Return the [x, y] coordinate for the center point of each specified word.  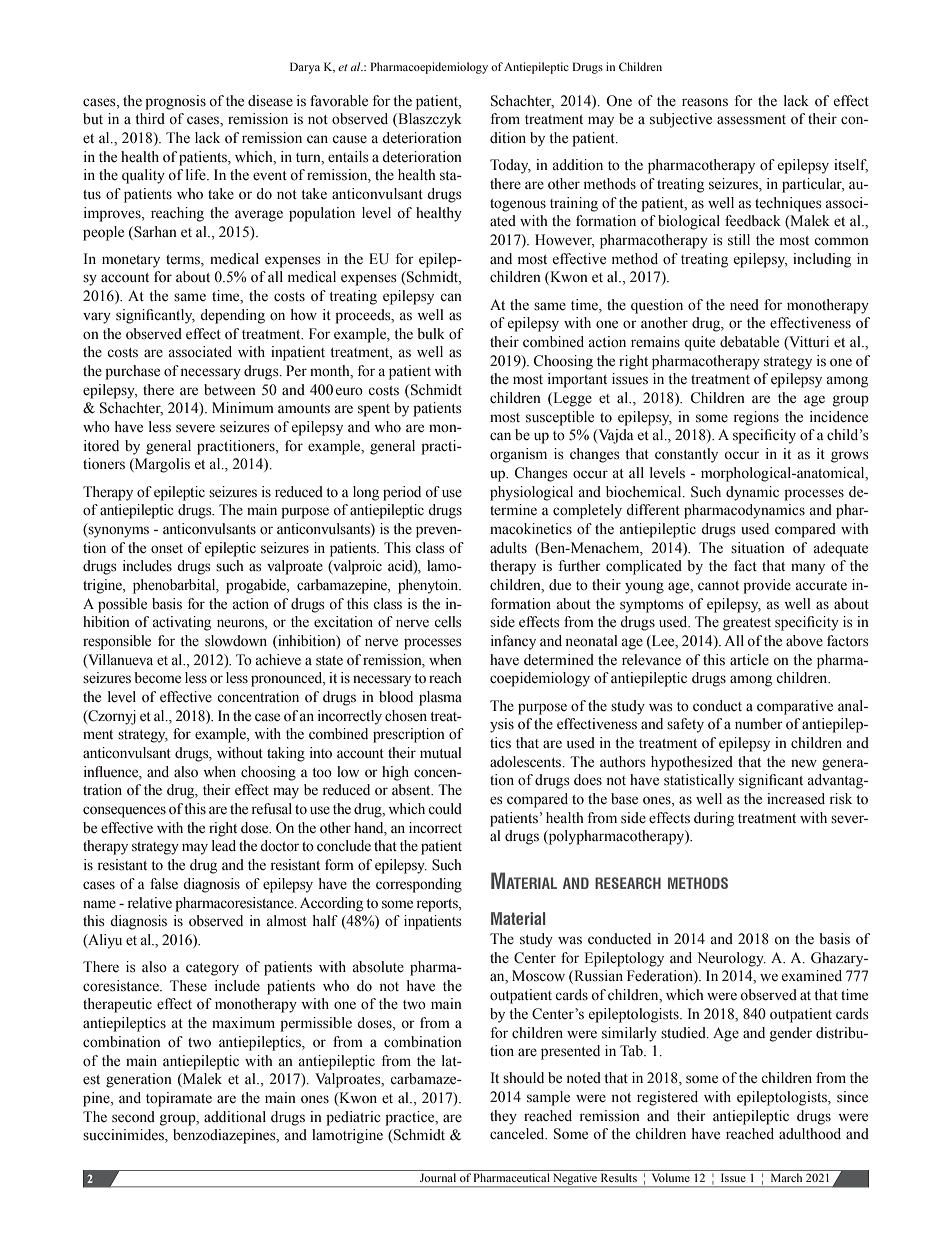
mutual [441, 752]
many [808, 569]
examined [812, 975]
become [157, 678]
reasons [705, 102]
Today [510, 166]
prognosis [175, 102]
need [744, 304]
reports [438, 905]
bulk [431, 333]
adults [508, 547]
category [212, 969]
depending [232, 316]
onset [167, 549]
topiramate [179, 1099]
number [759, 724]
